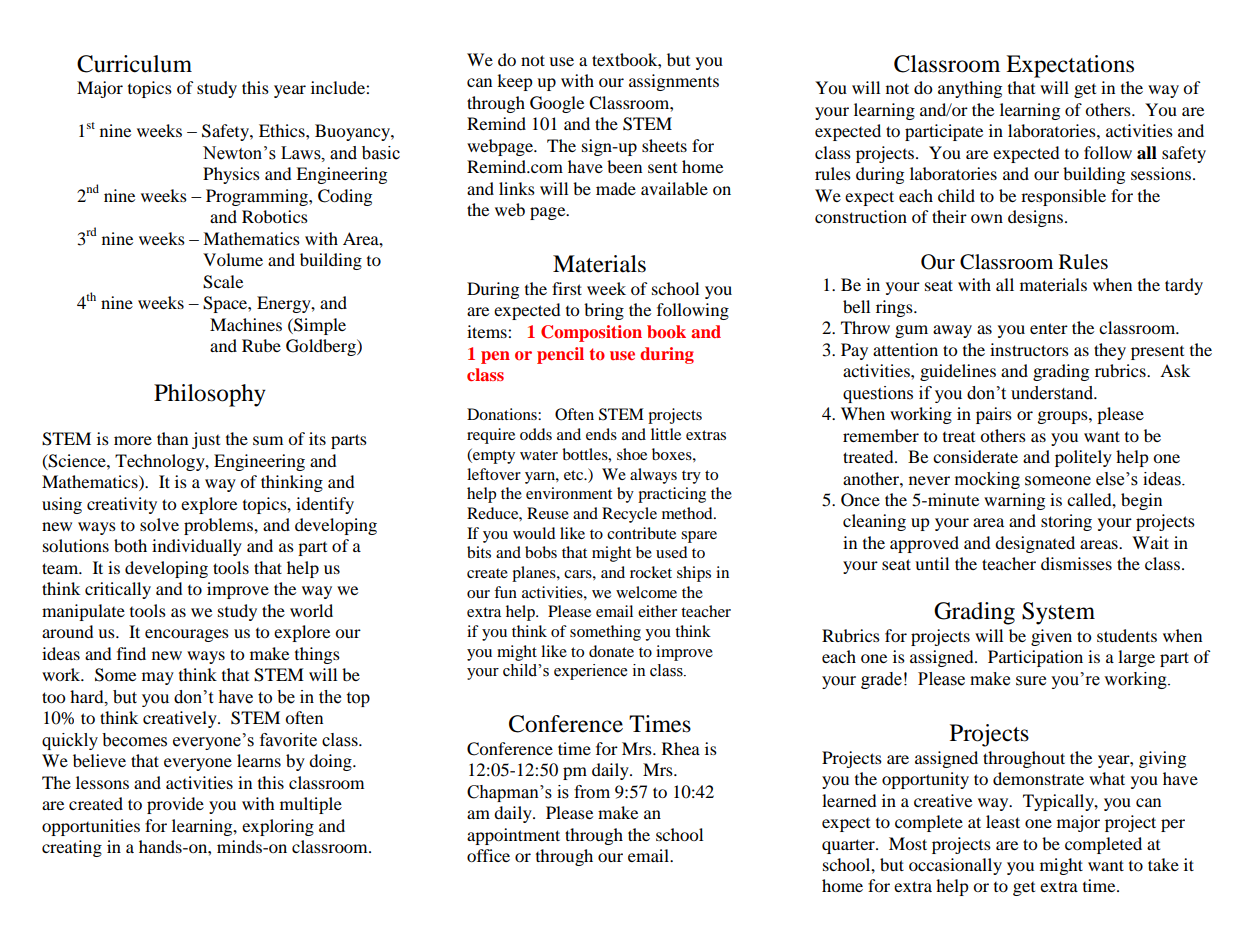 The width and height of the screenshot is (1233, 952). What do you see at coordinates (278, 827) in the screenshot?
I see `exploring` at bounding box center [278, 827].
